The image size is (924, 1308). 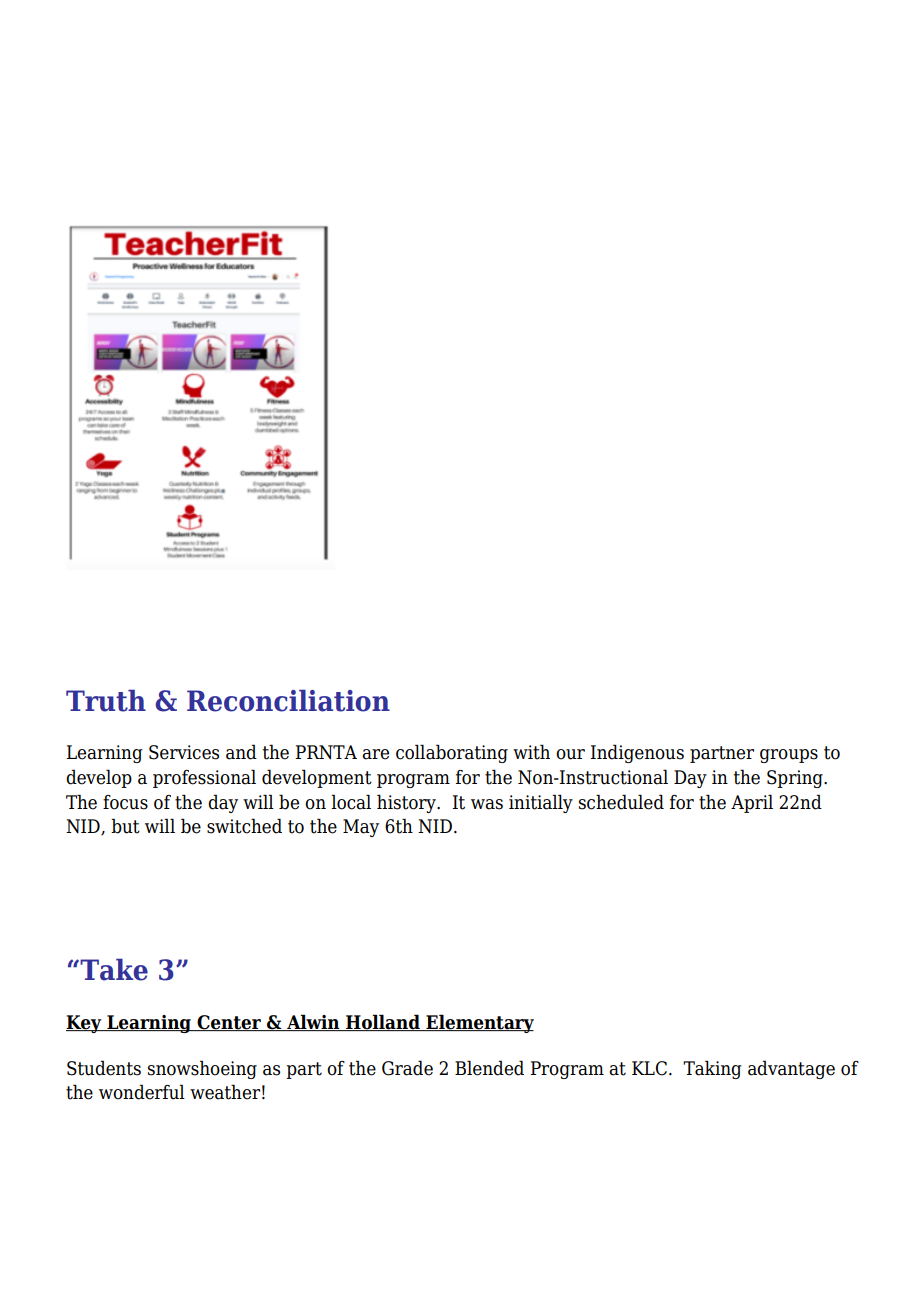 What do you see at coordinates (621, 802) in the screenshot?
I see `scheduled` at bounding box center [621, 802].
